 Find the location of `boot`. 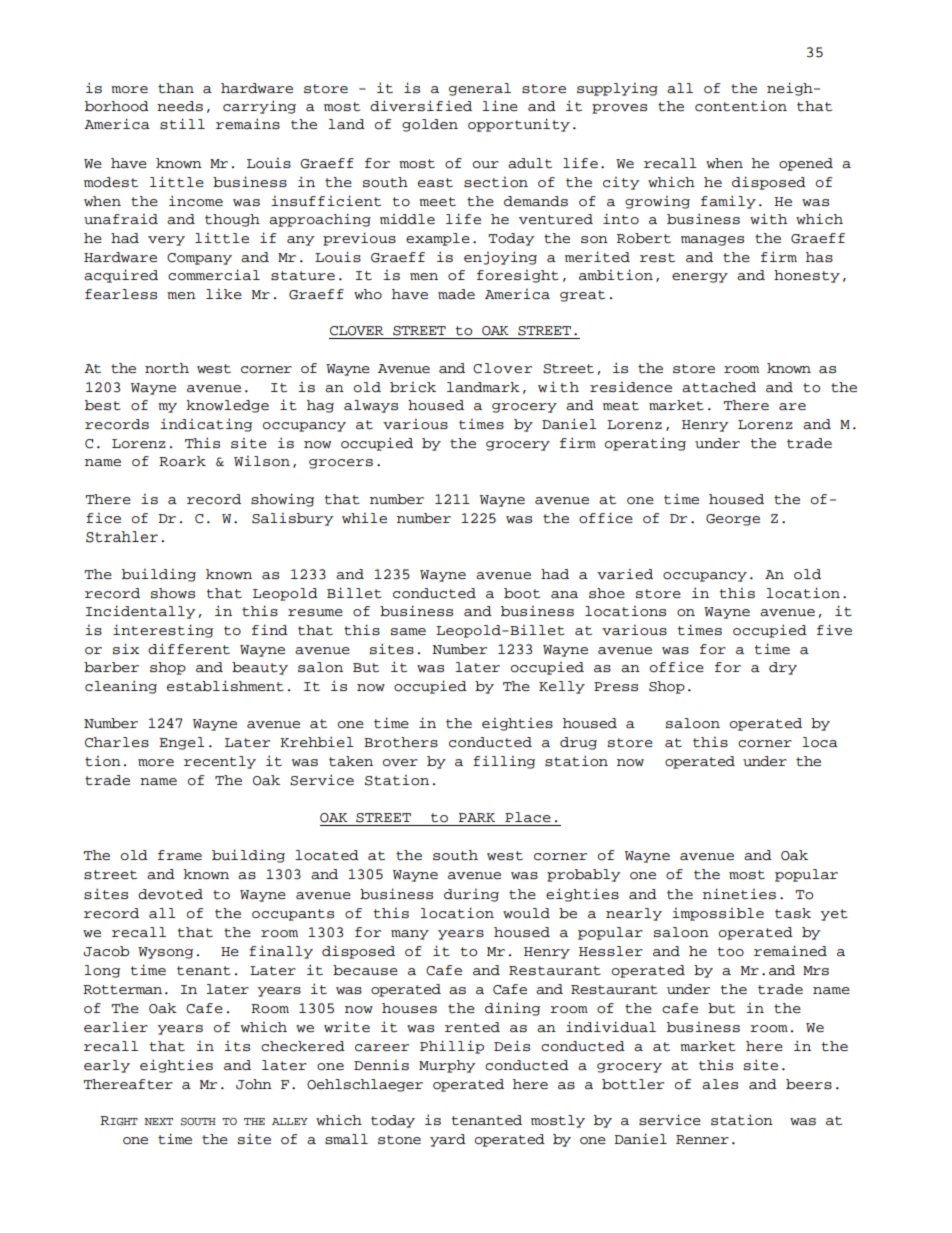

boot is located at coordinates (522, 593).
